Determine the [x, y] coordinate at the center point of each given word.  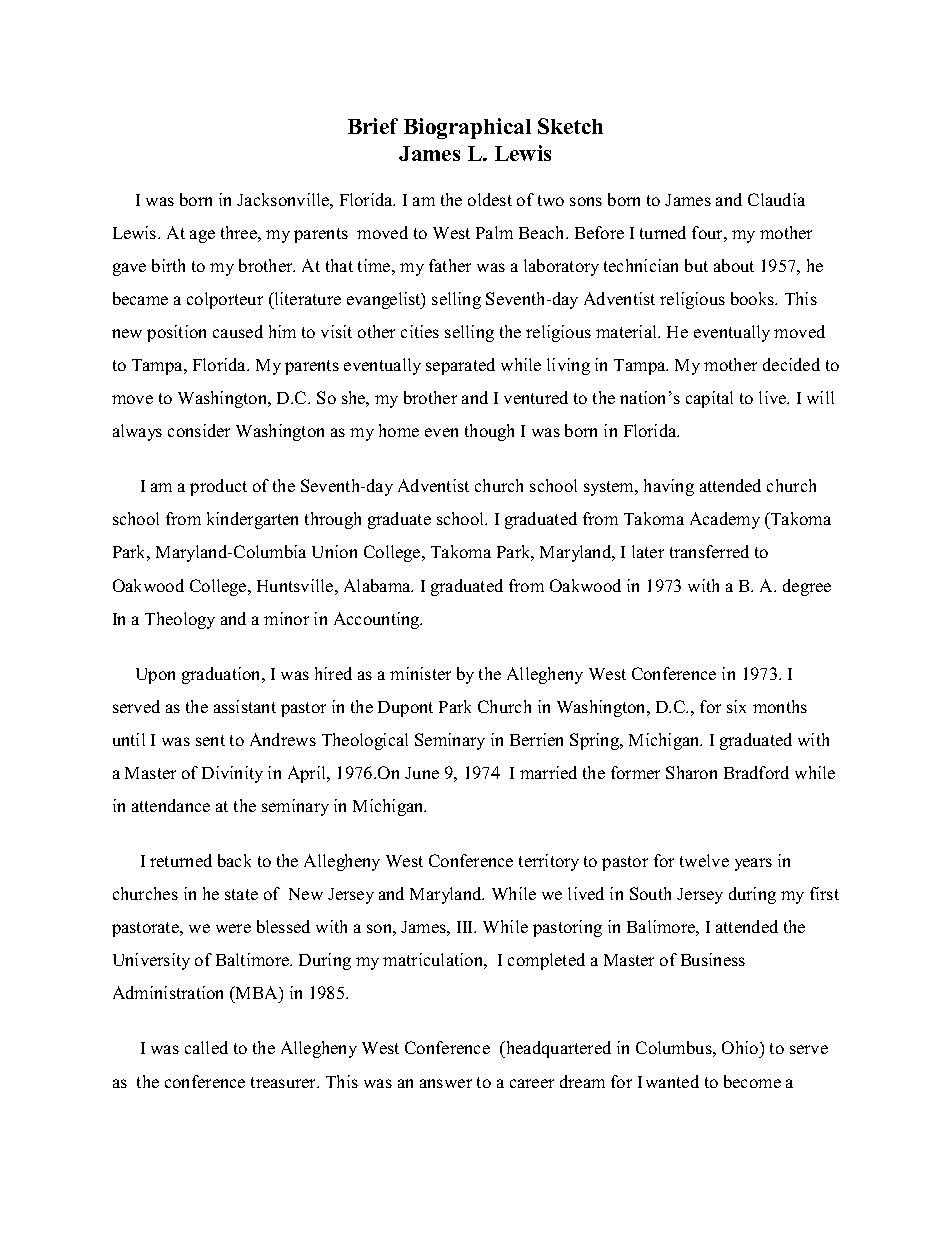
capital [709, 399]
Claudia [776, 199]
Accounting [378, 620]
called [206, 1047]
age [202, 236]
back [234, 860]
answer [446, 1083]
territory [549, 862]
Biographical [467, 128]
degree [807, 587]
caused [238, 331]
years [753, 864]
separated [460, 366]
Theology [180, 620]
